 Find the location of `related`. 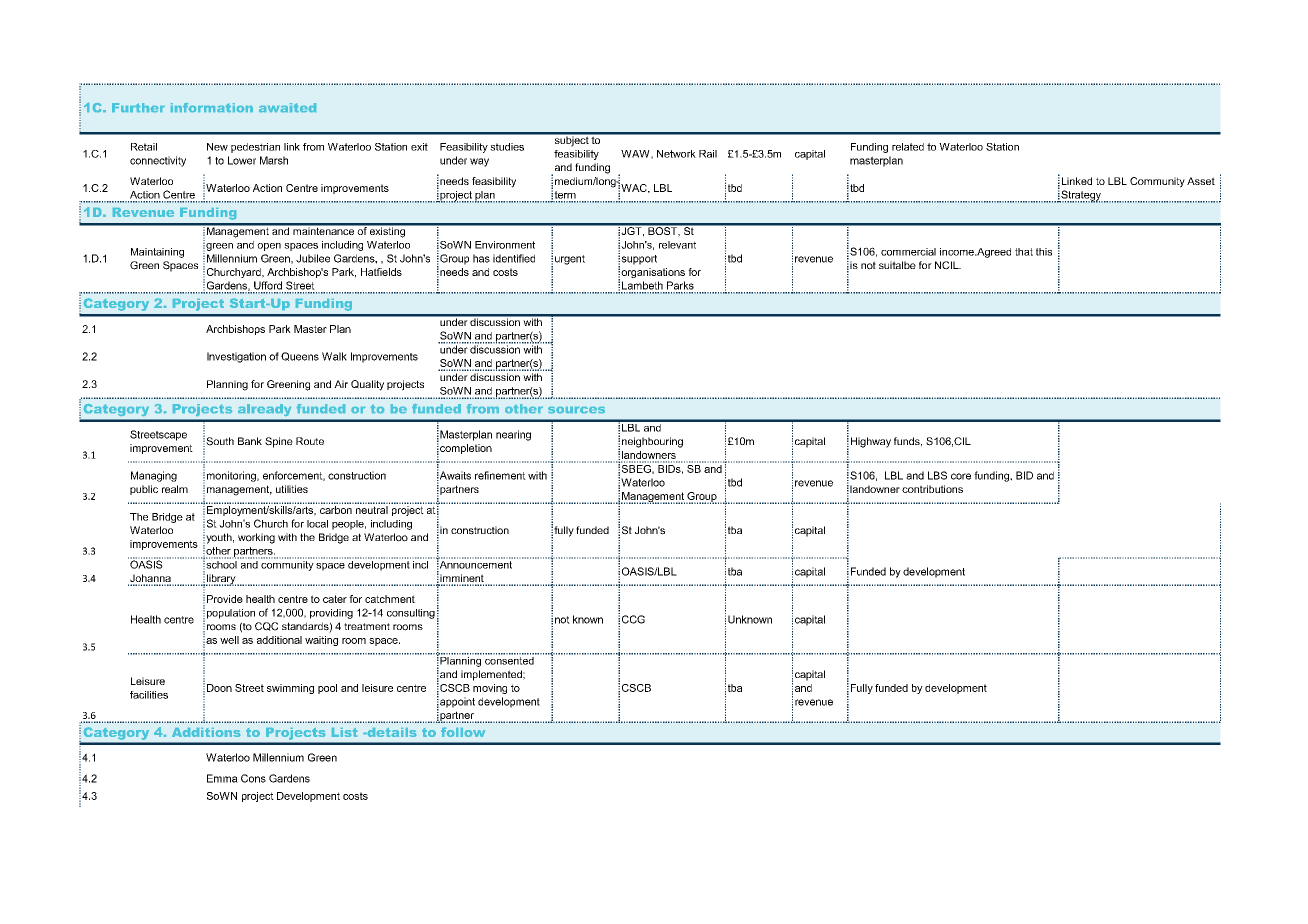

related is located at coordinates (908, 147).
